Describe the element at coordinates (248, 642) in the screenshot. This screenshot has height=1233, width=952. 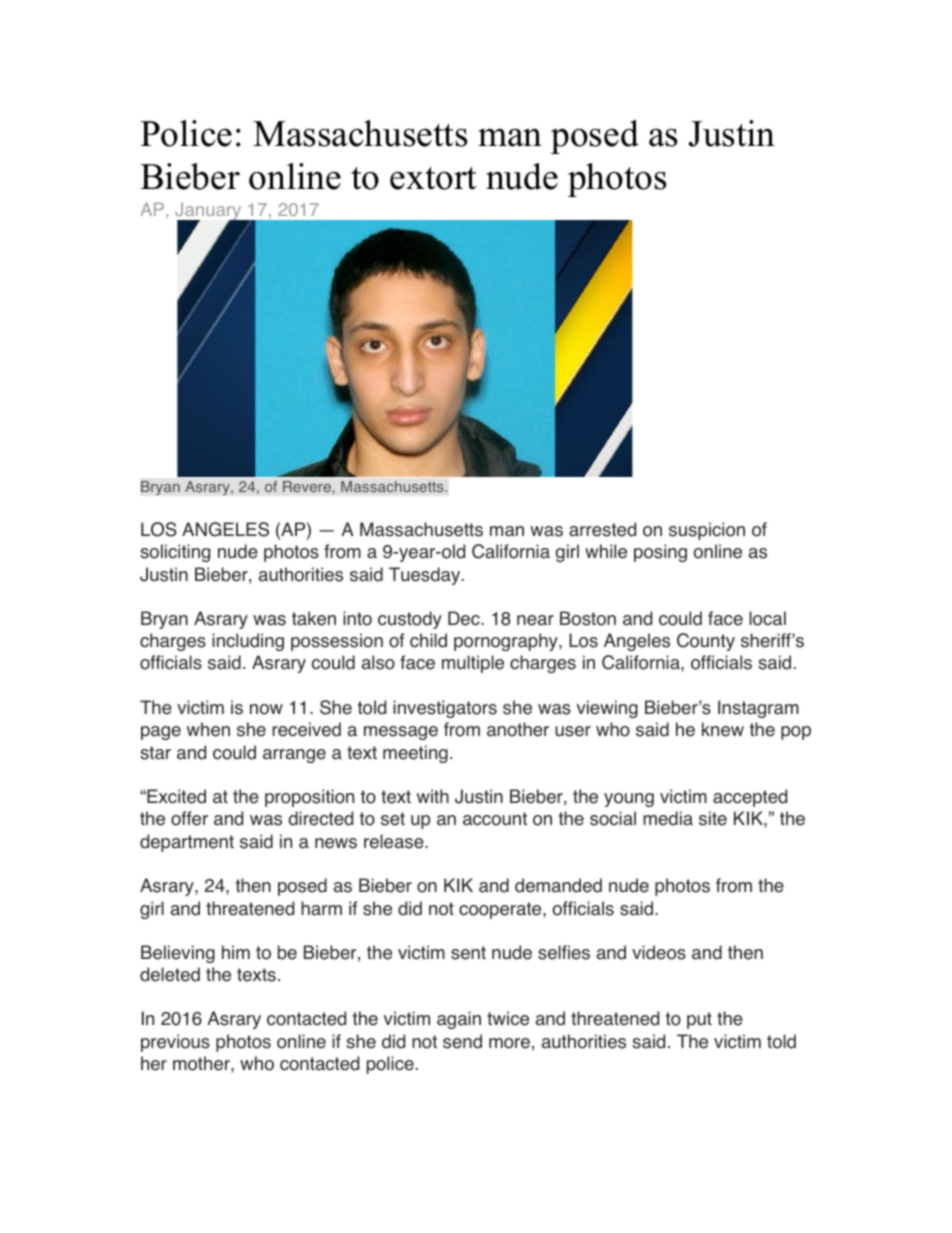
I see `including` at that location.
